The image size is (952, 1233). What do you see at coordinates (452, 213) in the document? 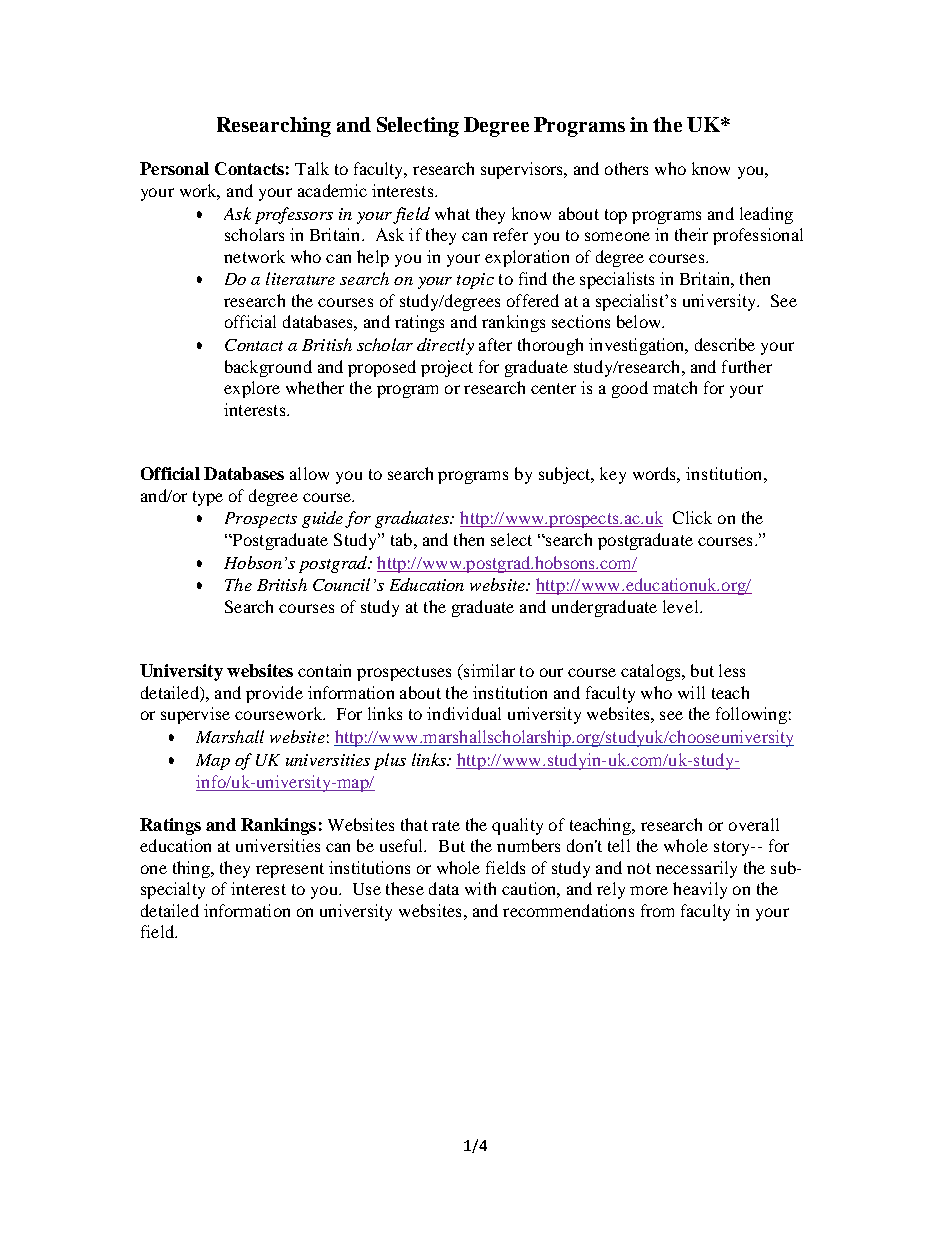
I see `what` at bounding box center [452, 213].
